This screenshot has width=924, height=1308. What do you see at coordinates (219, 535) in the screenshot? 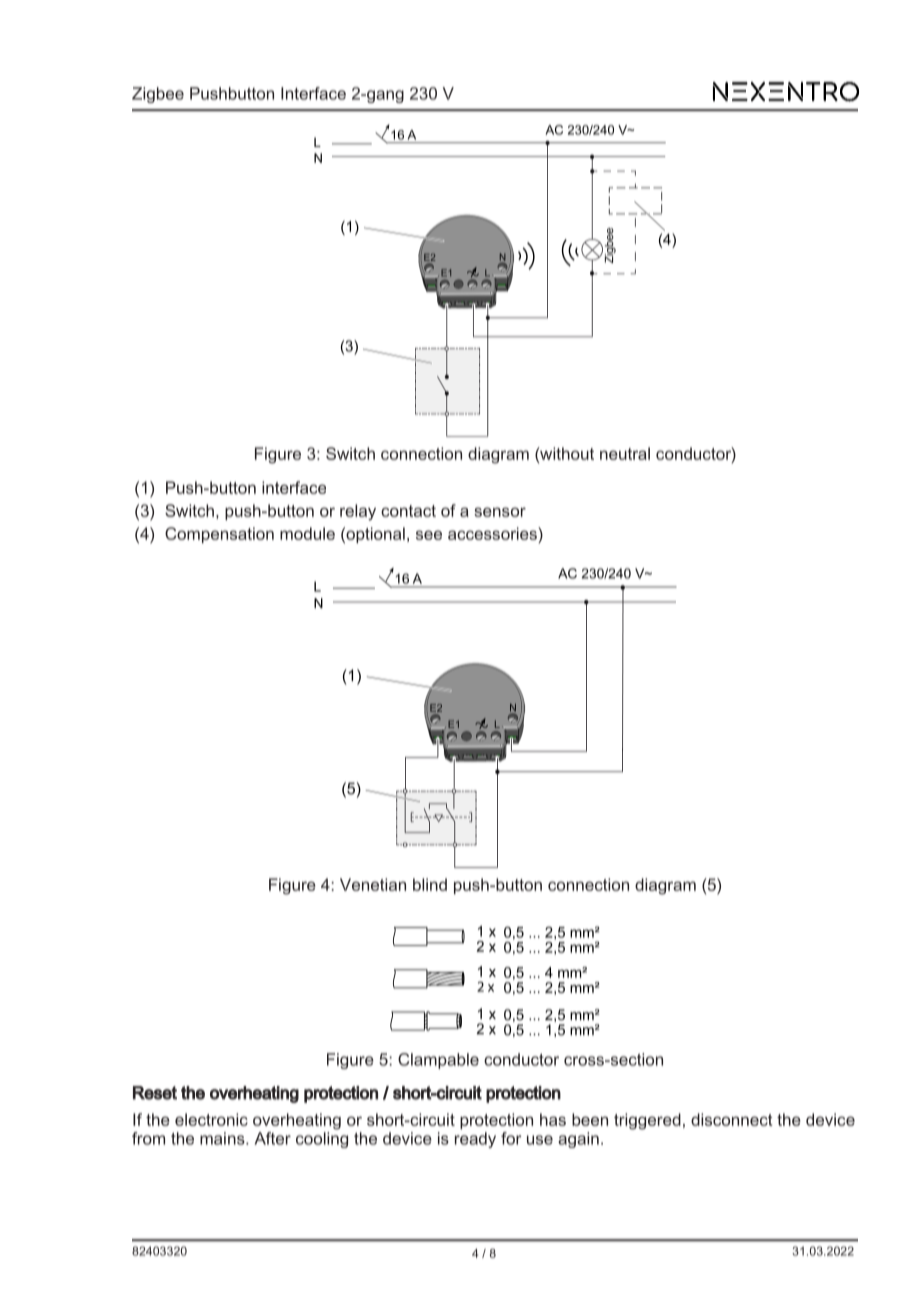
I see `Compensation` at bounding box center [219, 535].
